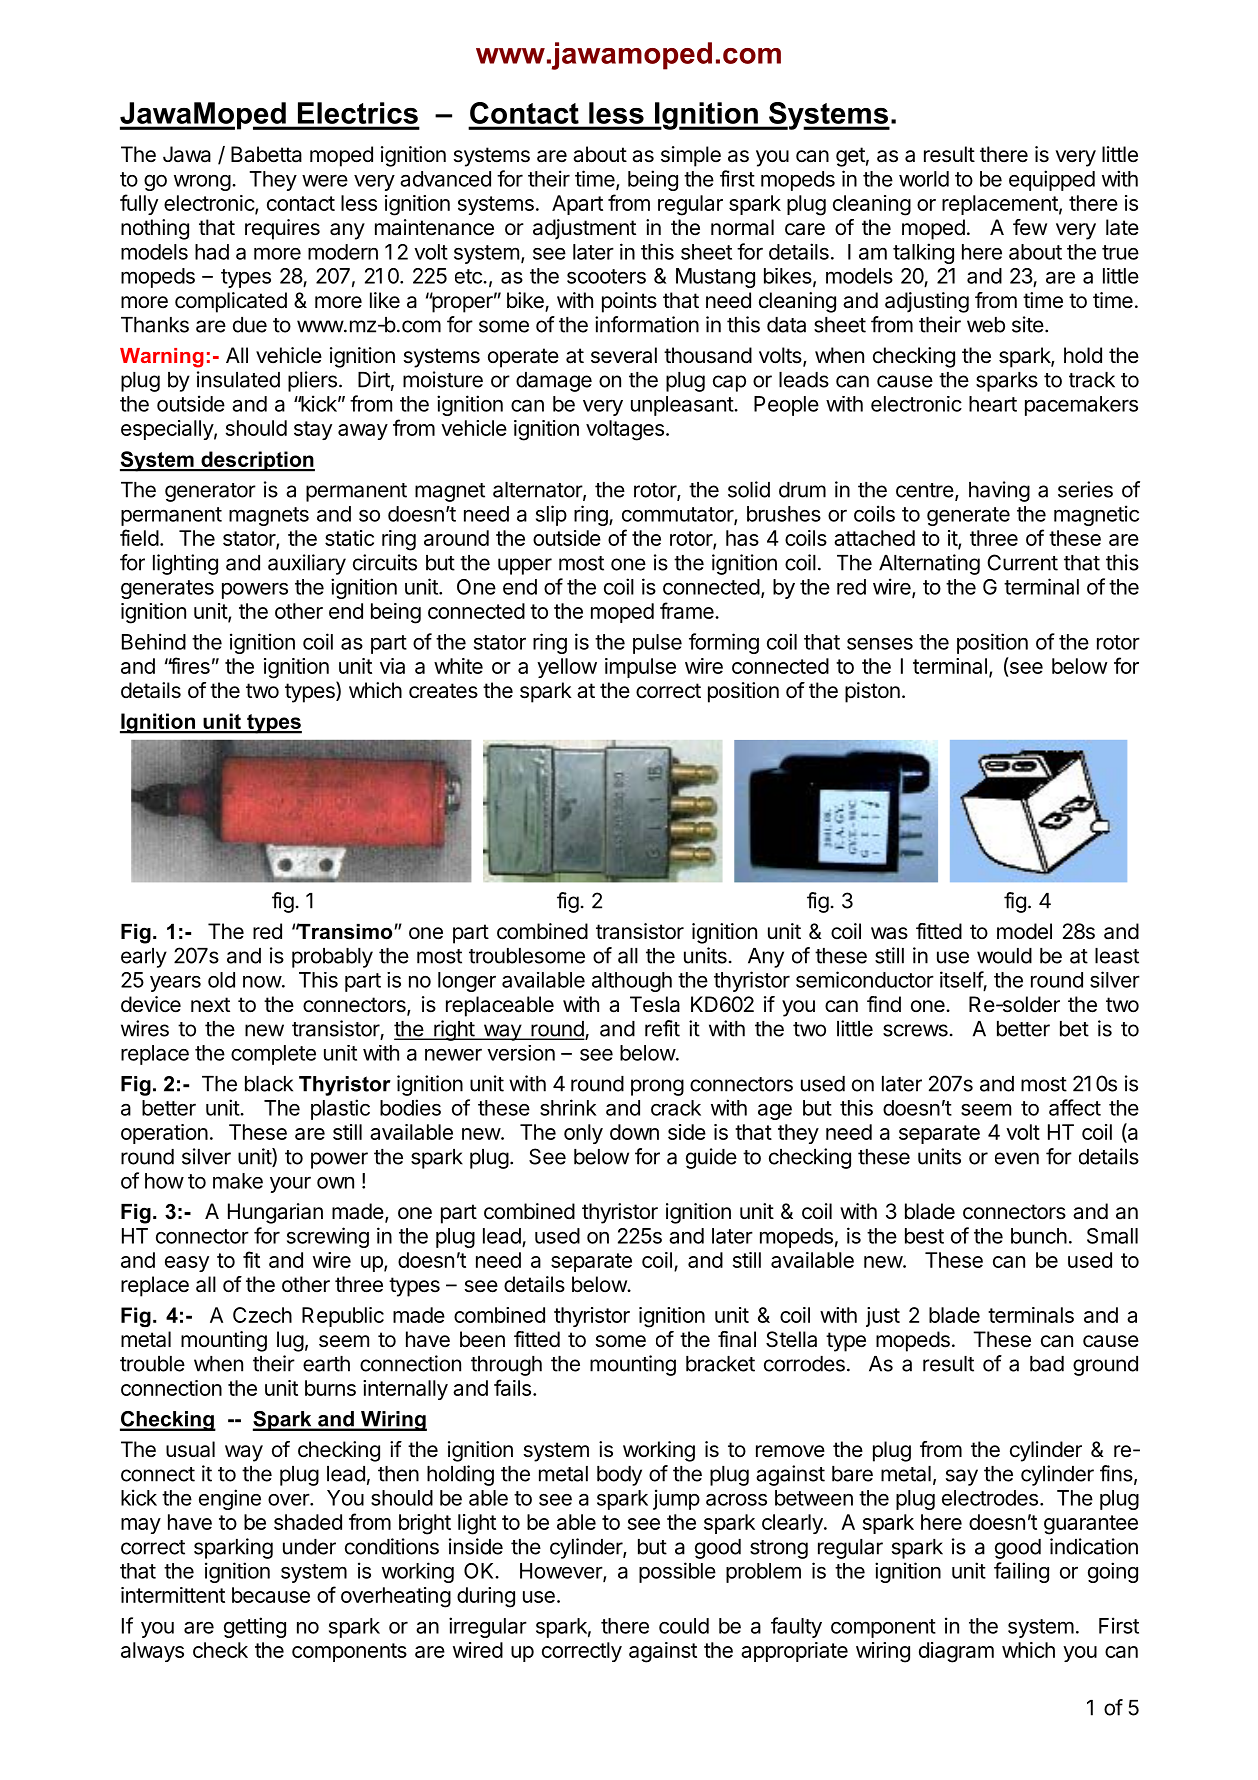 The width and height of the document is (1258, 1780). Describe the element at coordinates (632, 982) in the document. I see `although` at that location.
